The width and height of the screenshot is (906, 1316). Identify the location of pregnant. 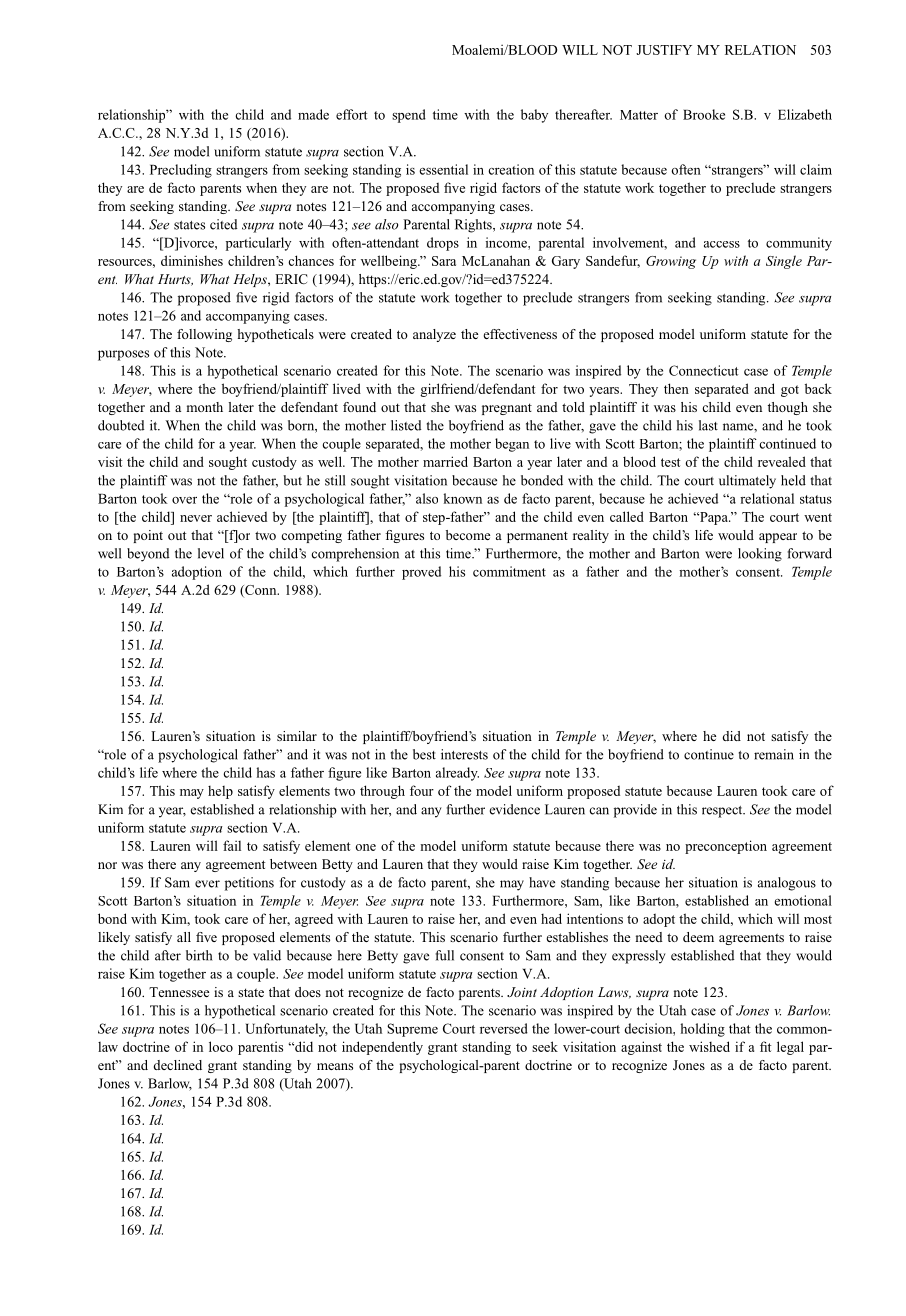
(507, 409).
